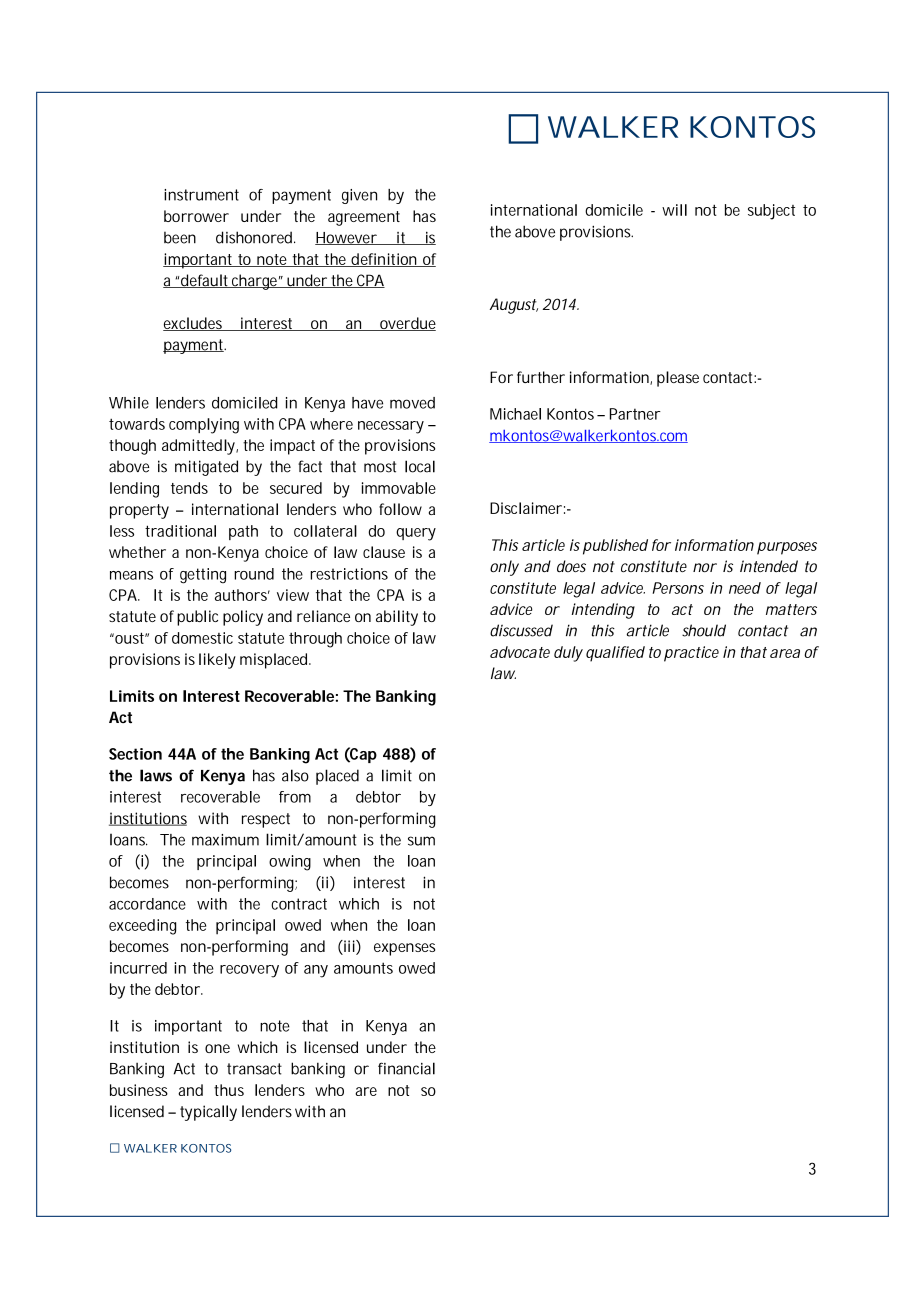  I want to click on thus, so click(229, 1090).
